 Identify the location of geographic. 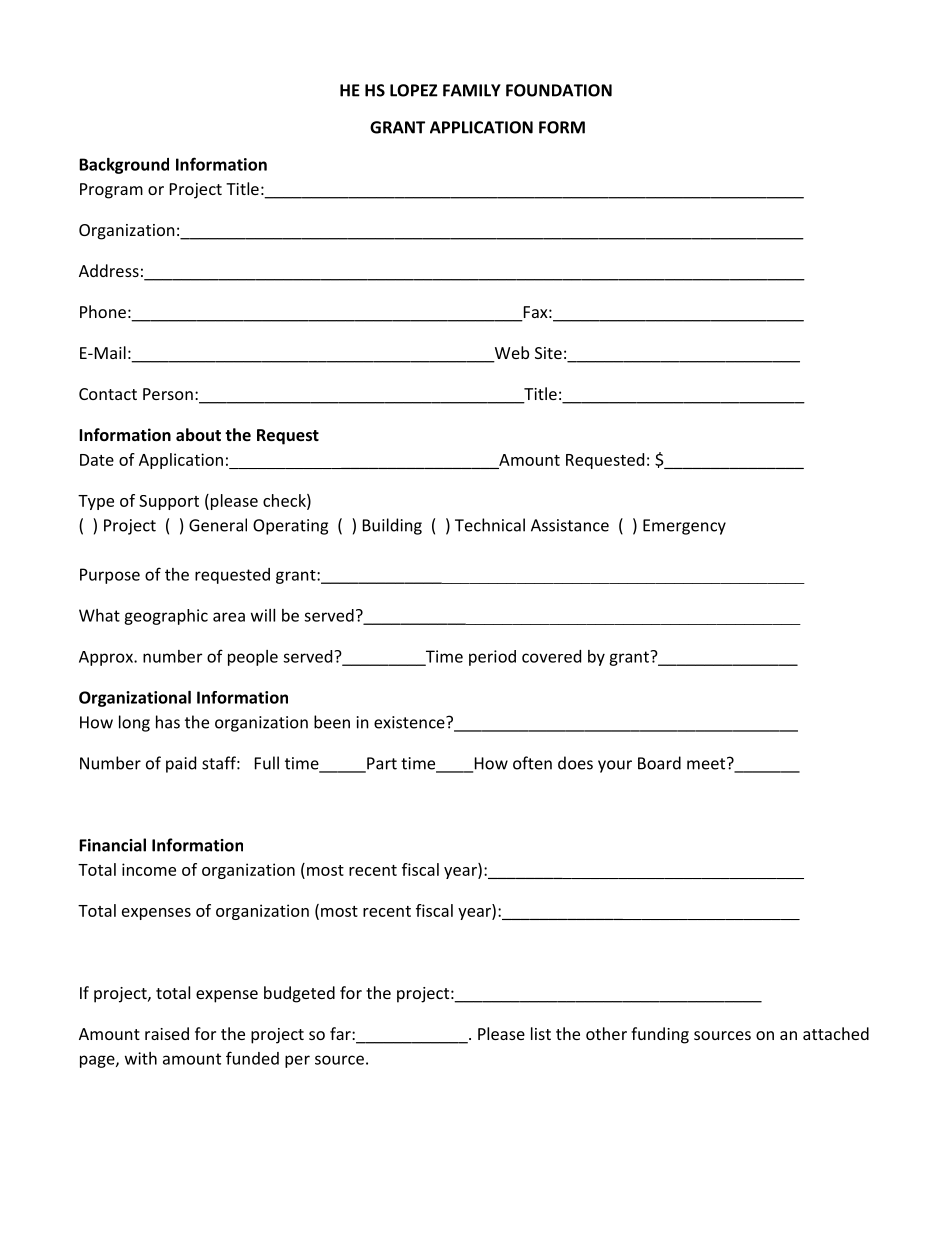
(166, 617).
